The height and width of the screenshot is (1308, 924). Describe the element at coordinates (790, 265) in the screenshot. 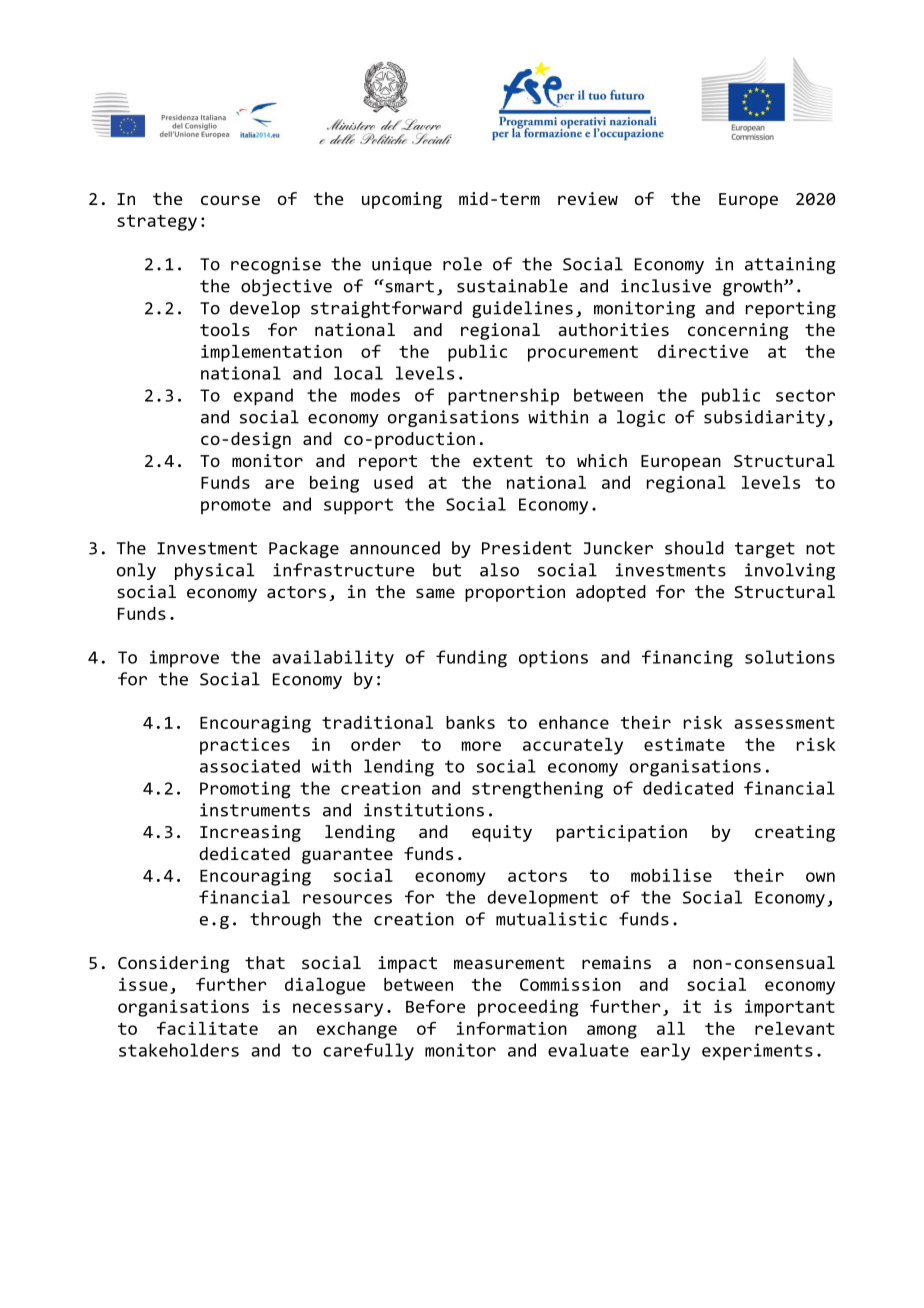

I see `attaining` at that location.
